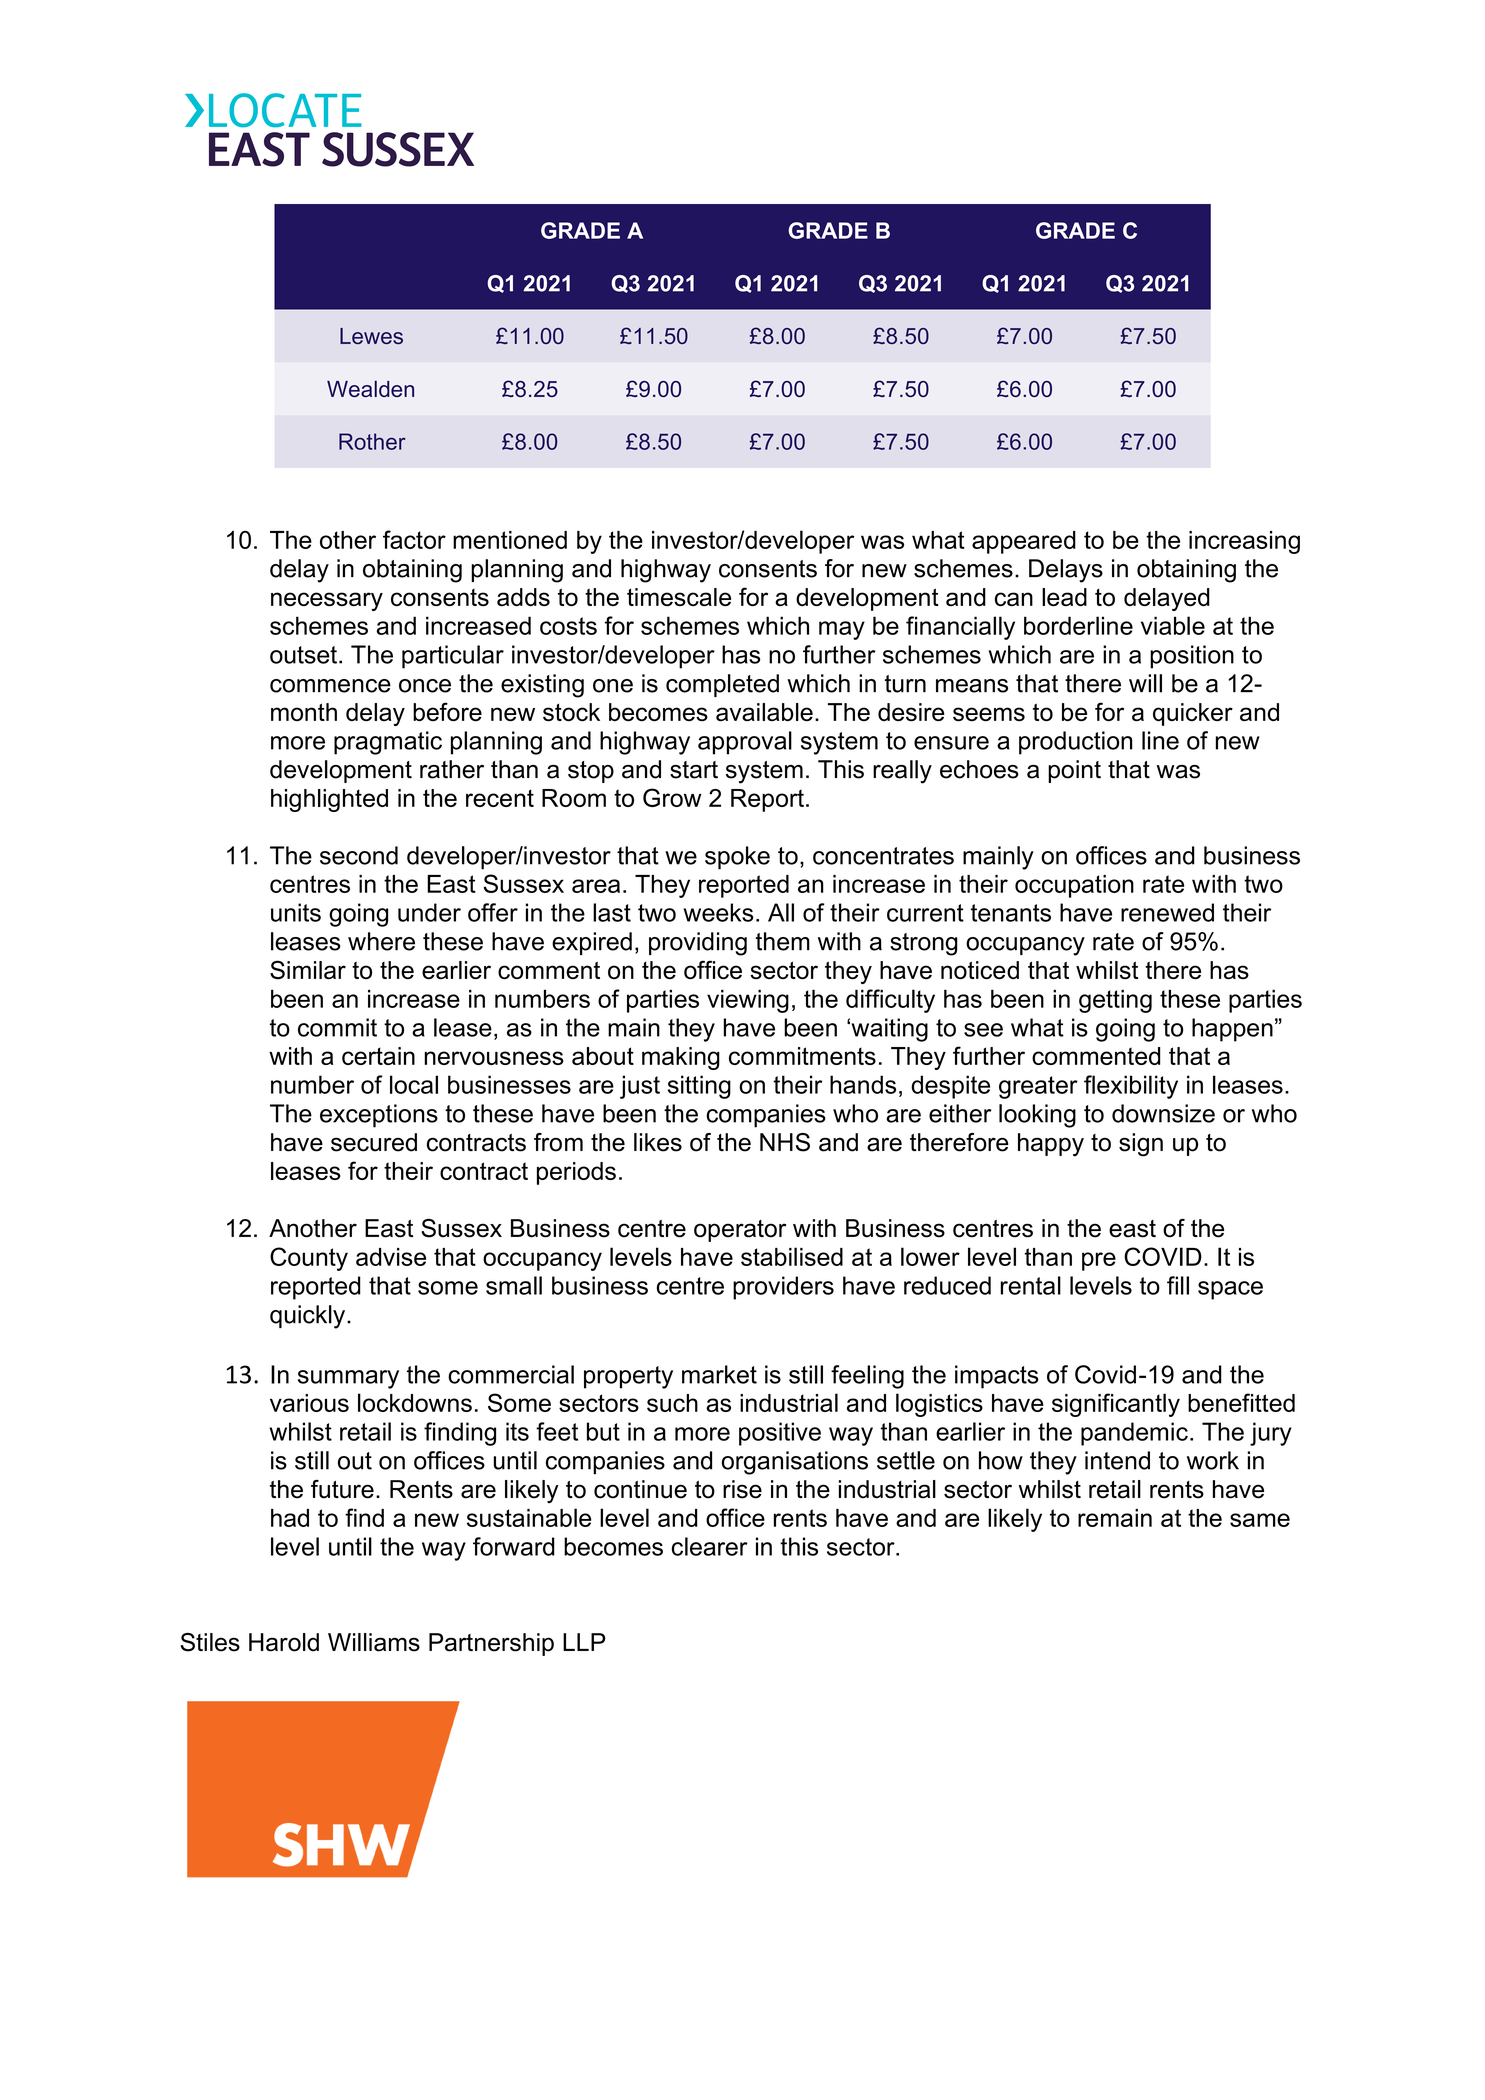 The width and height of the screenshot is (1485, 2100). I want to click on getting, so click(1115, 1001).
